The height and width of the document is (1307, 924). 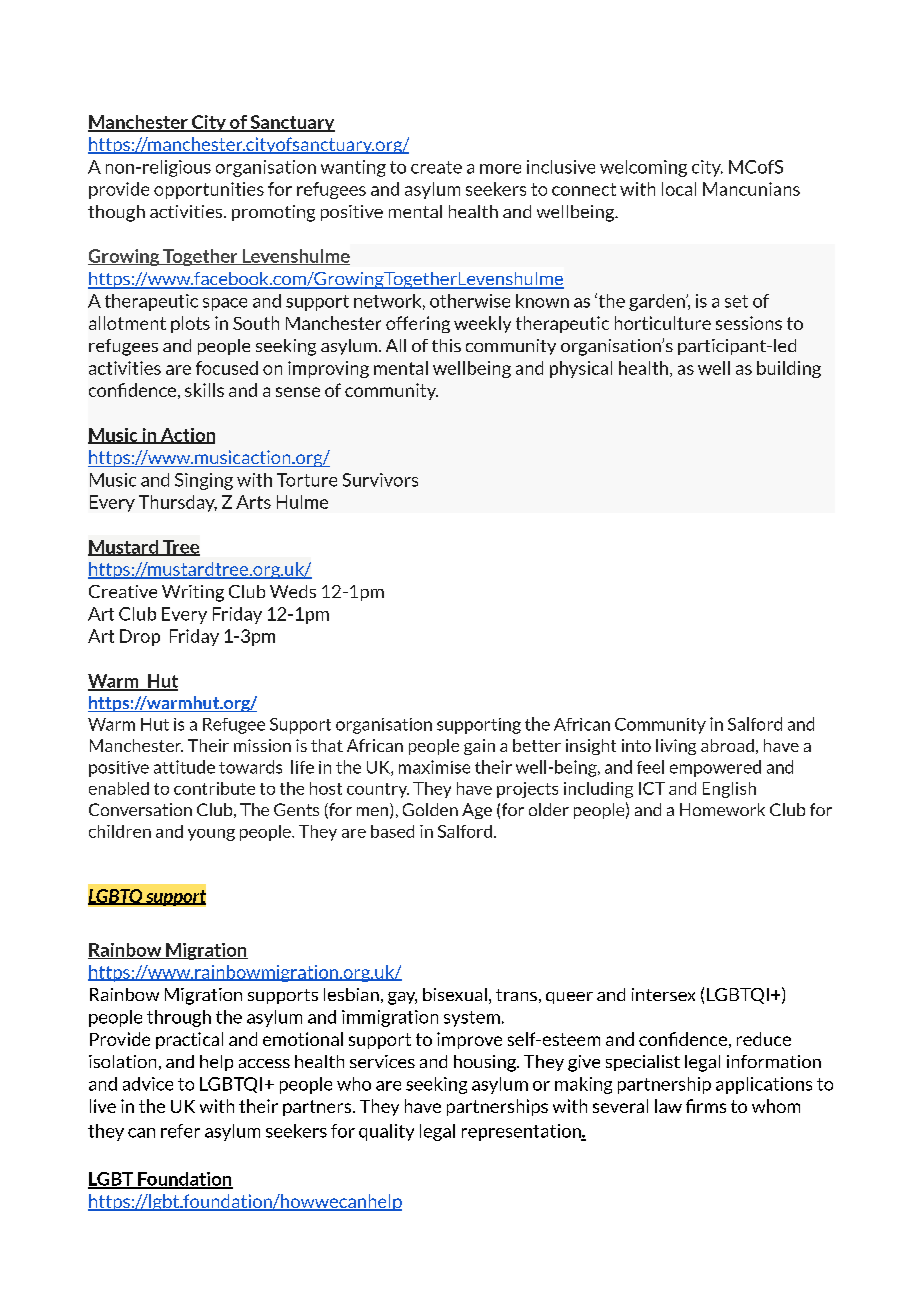 I want to click on intersex, so click(x=663, y=994).
